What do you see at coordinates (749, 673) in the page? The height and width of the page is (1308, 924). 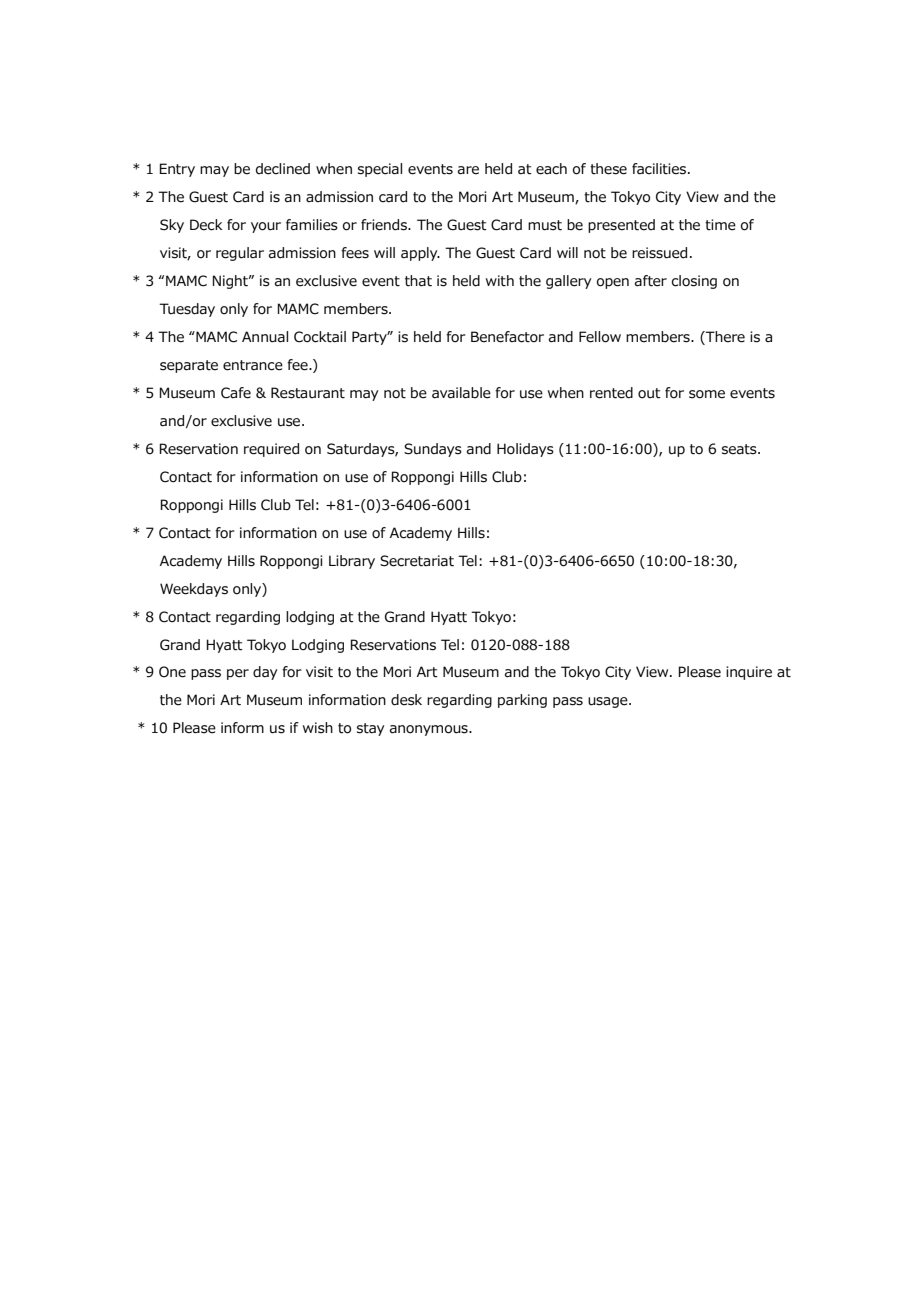 I see `inquire` at bounding box center [749, 673].
